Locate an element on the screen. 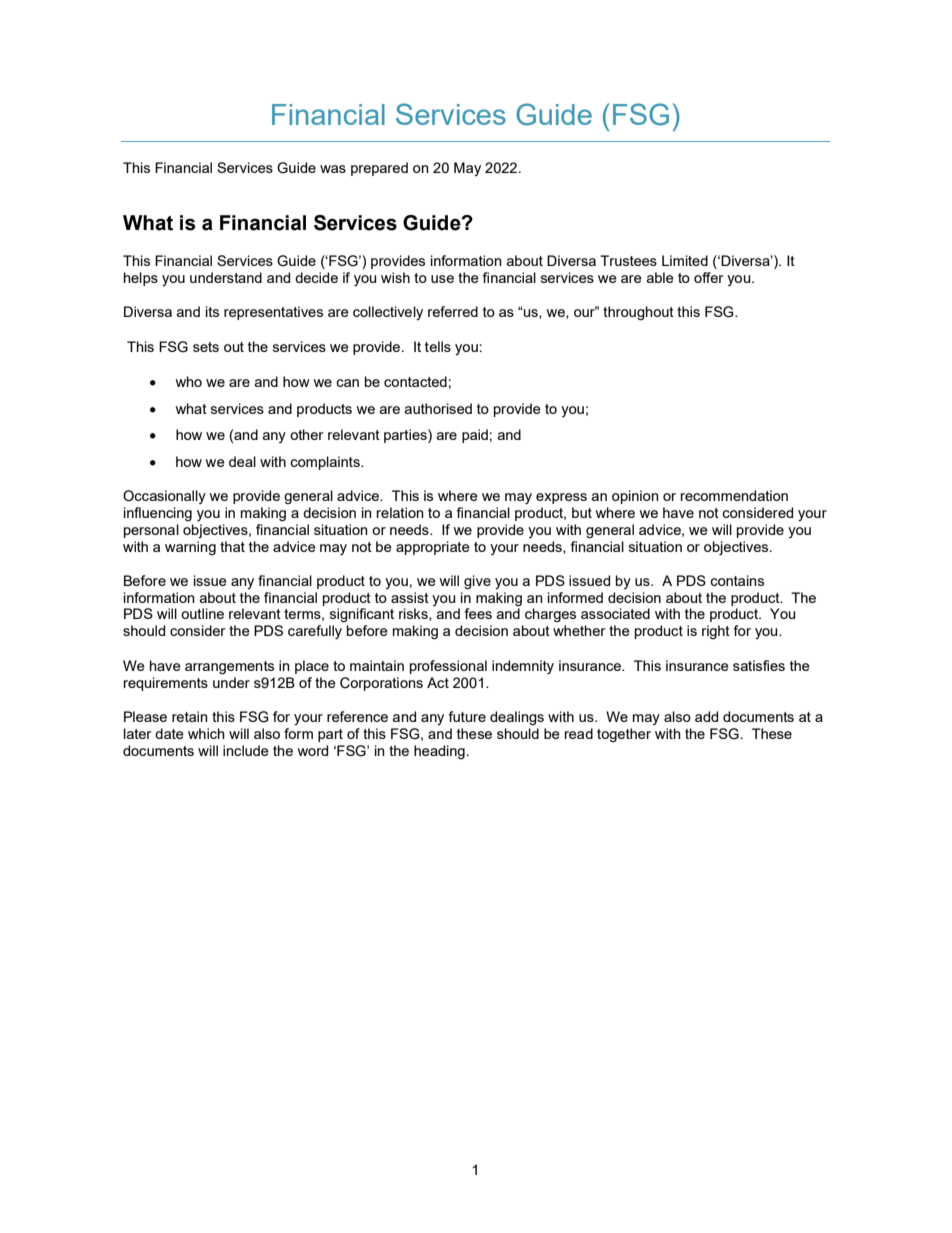 The width and height of the screenshot is (952, 1233). was is located at coordinates (333, 169).
